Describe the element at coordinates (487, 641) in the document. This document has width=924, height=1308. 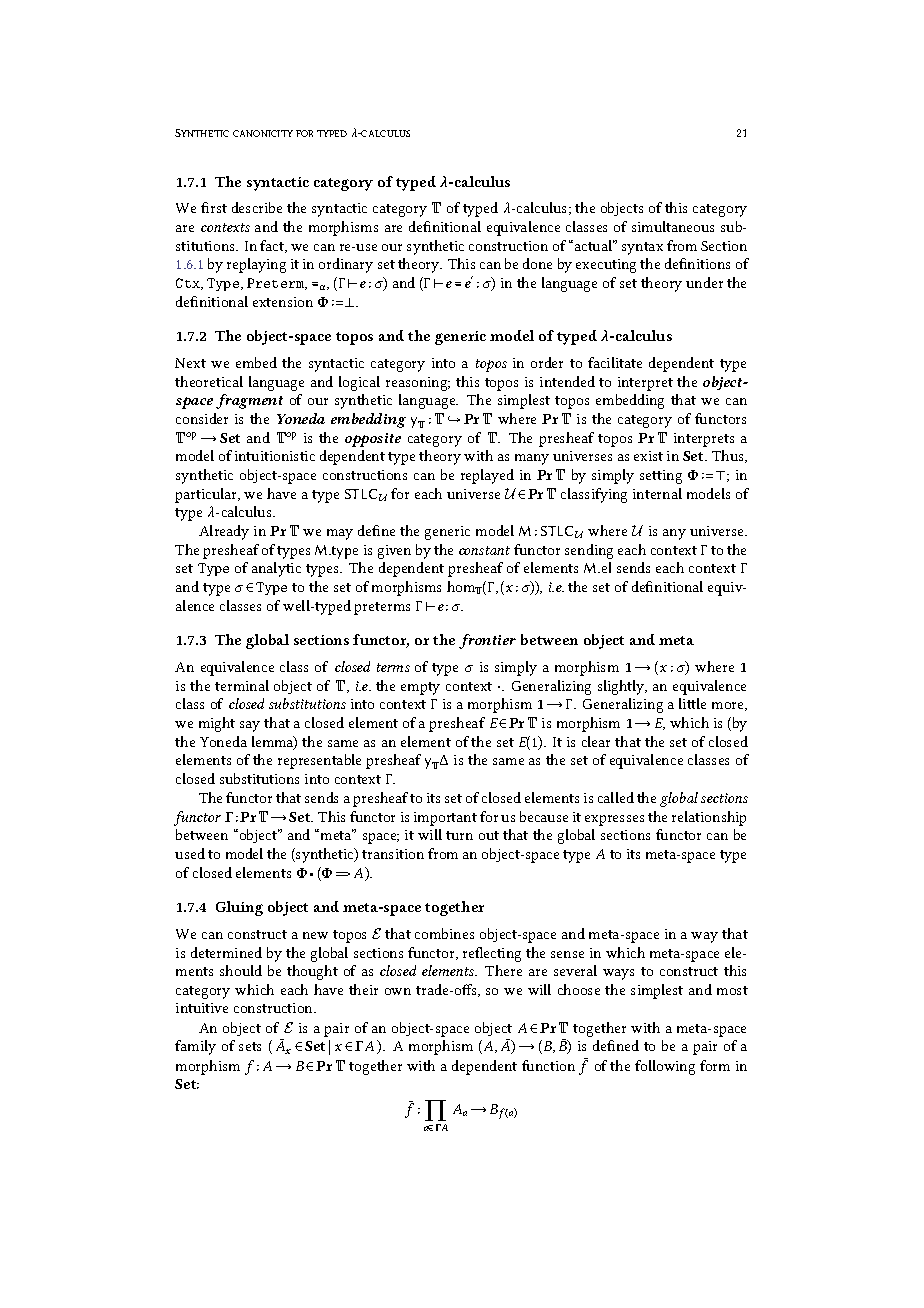
I see `frontier` at that location.
